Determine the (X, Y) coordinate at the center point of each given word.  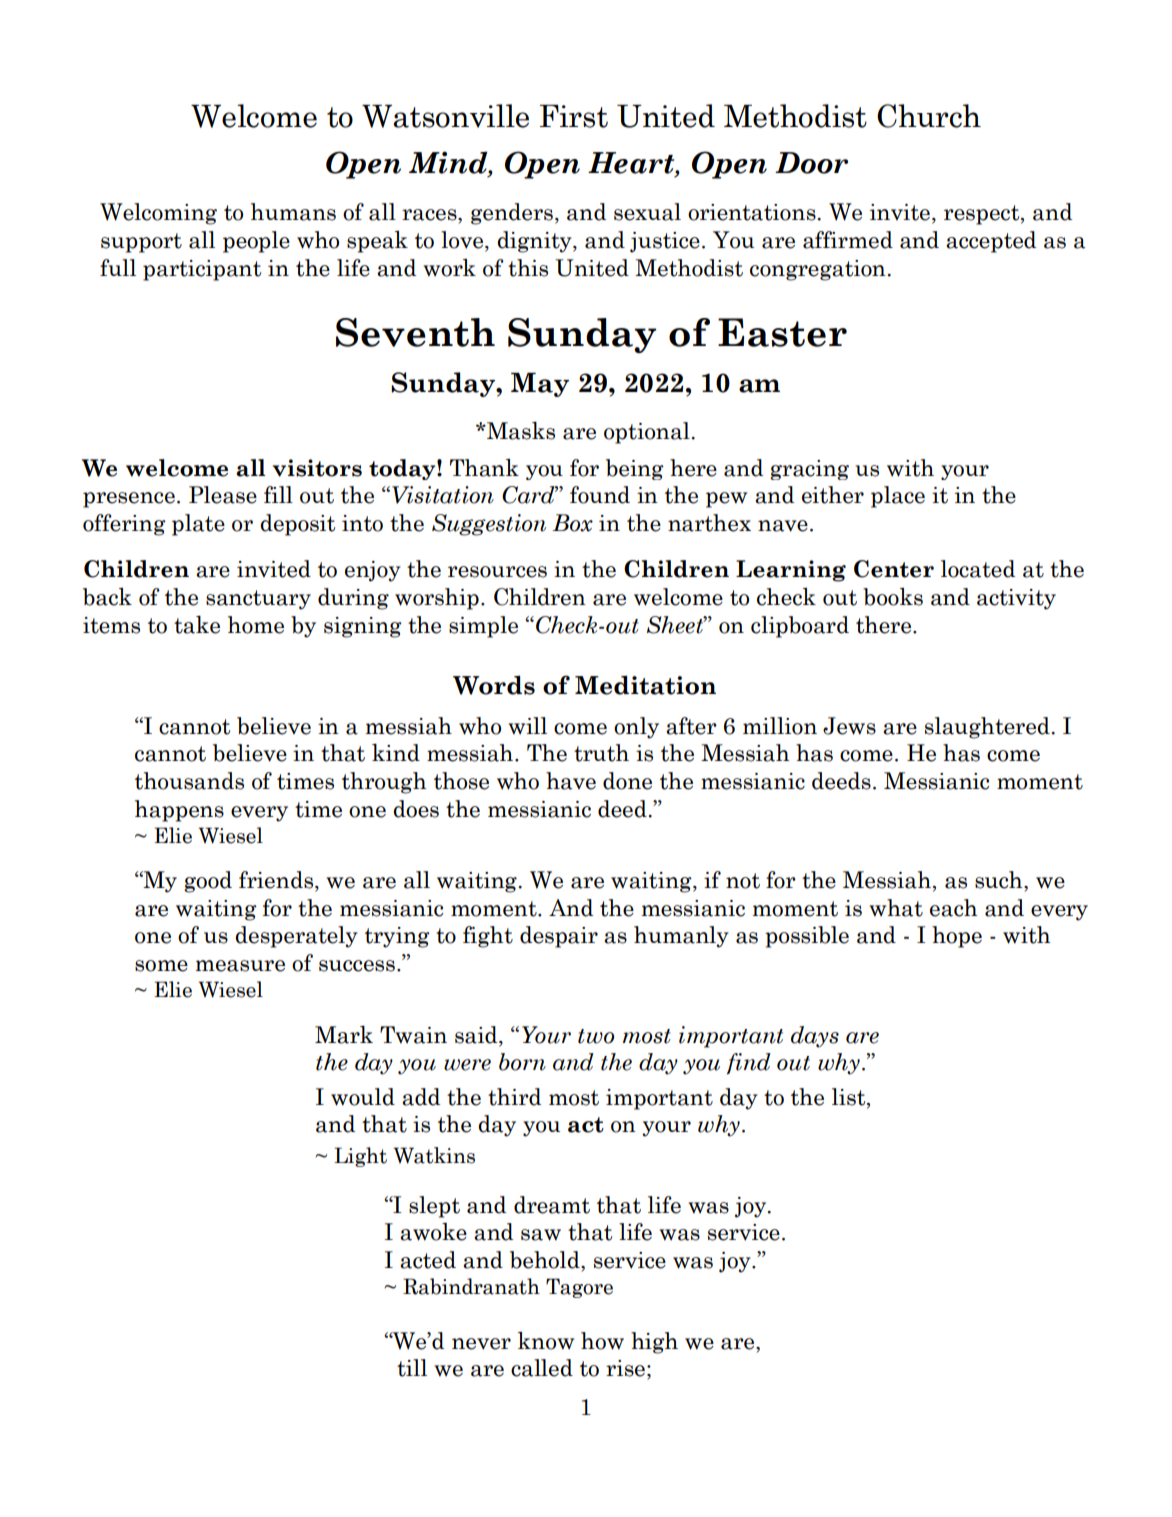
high (654, 1343)
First (574, 116)
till (412, 1368)
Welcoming (158, 214)
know (546, 1341)
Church (929, 116)
